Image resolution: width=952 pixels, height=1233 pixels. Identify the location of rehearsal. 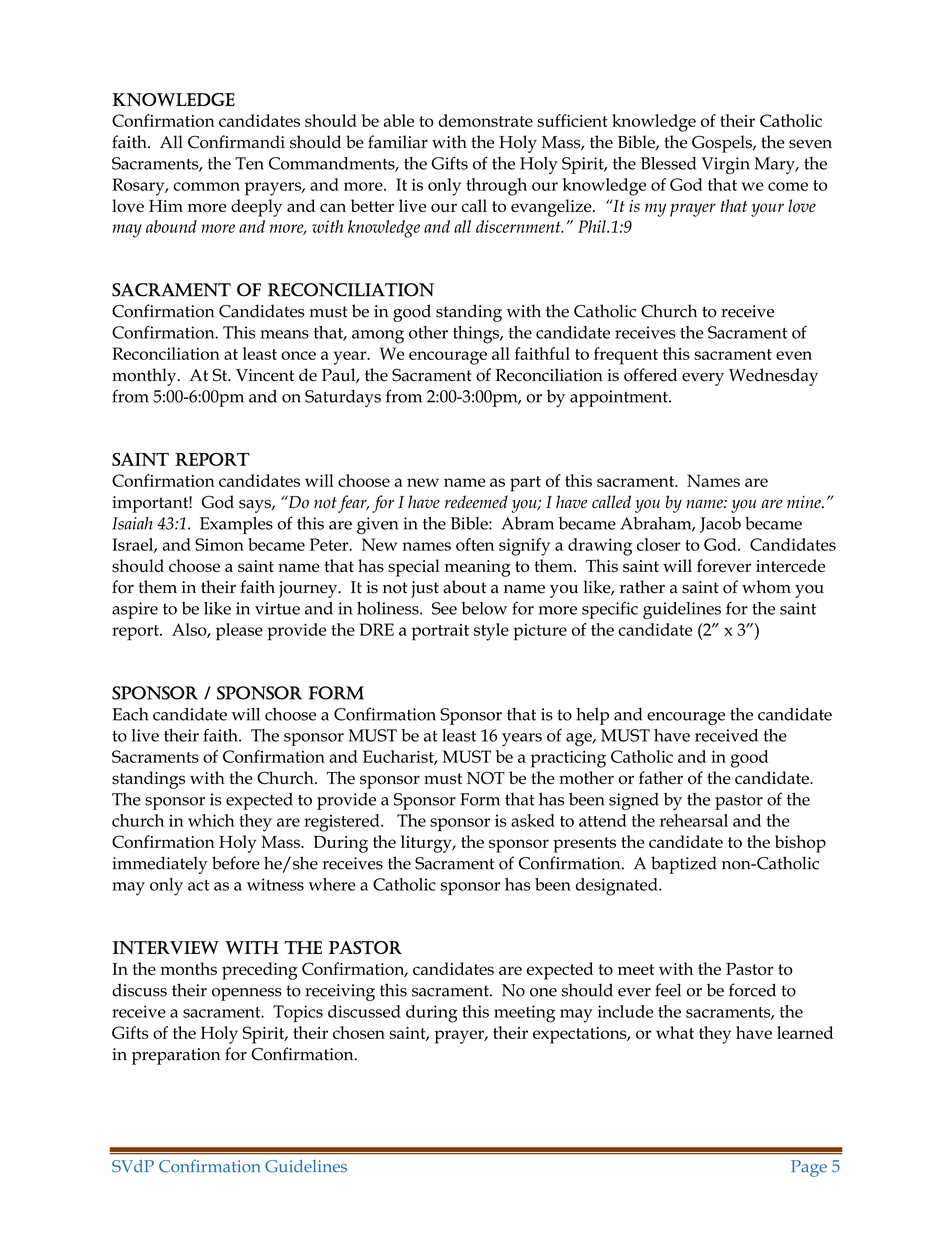
(694, 820).
